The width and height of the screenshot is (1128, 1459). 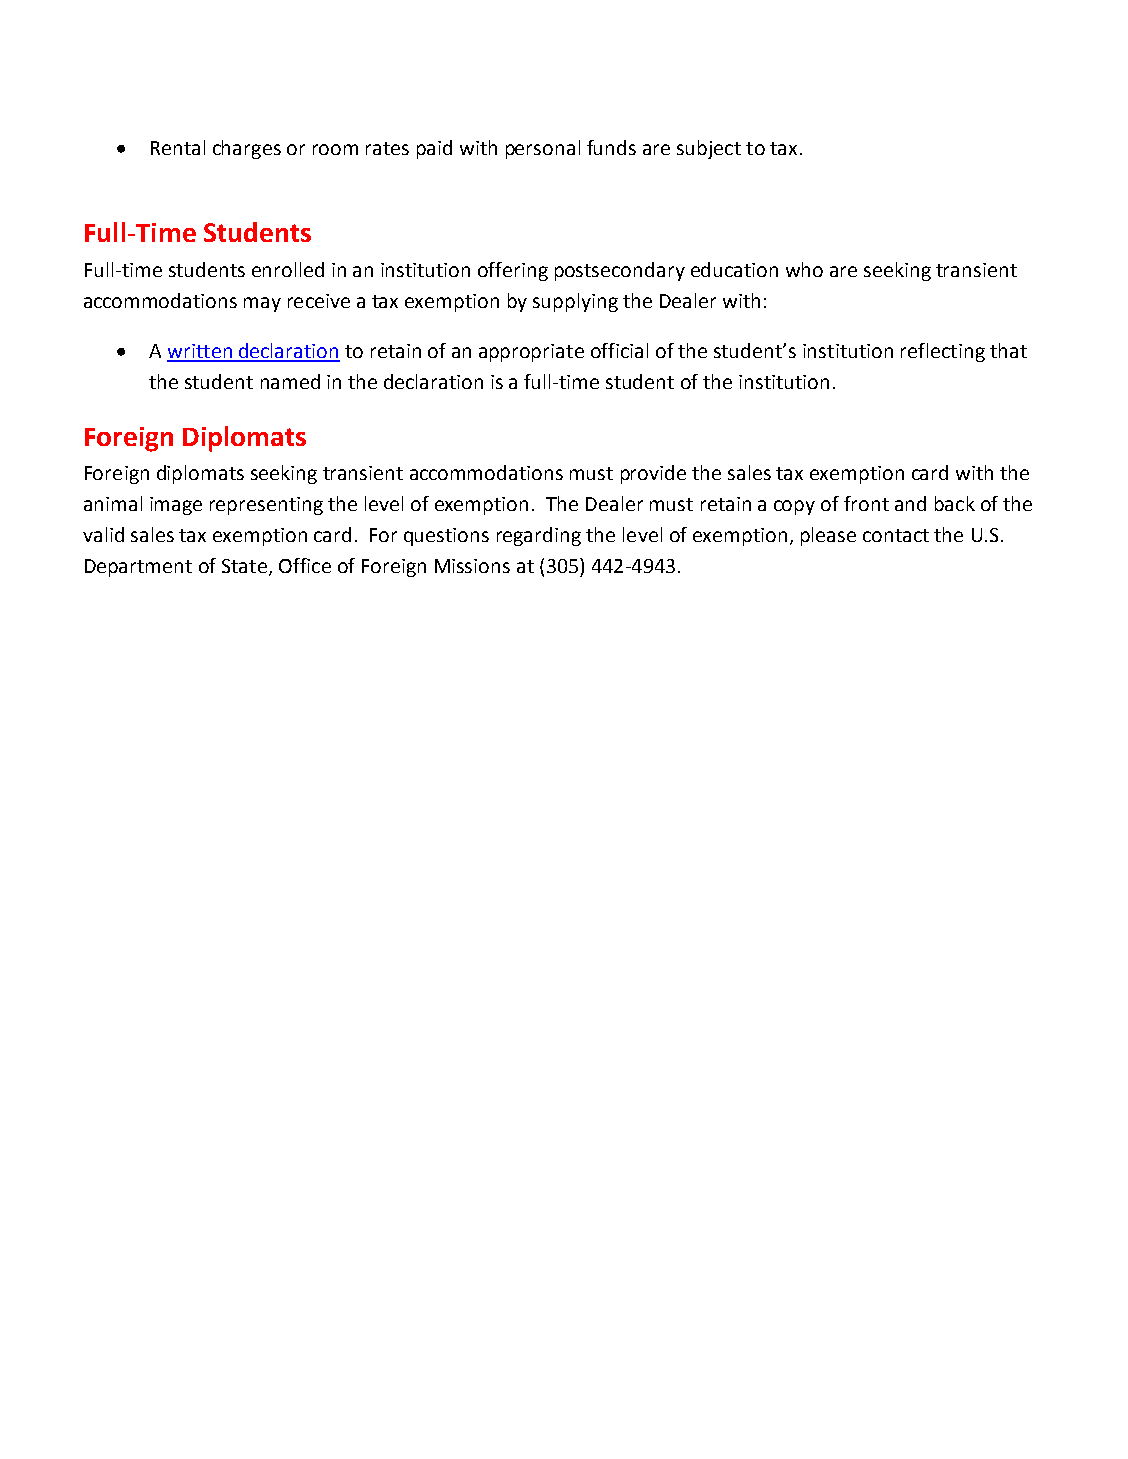 What do you see at coordinates (543, 149) in the screenshot?
I see `personal` at bounding box center [543, 149].
